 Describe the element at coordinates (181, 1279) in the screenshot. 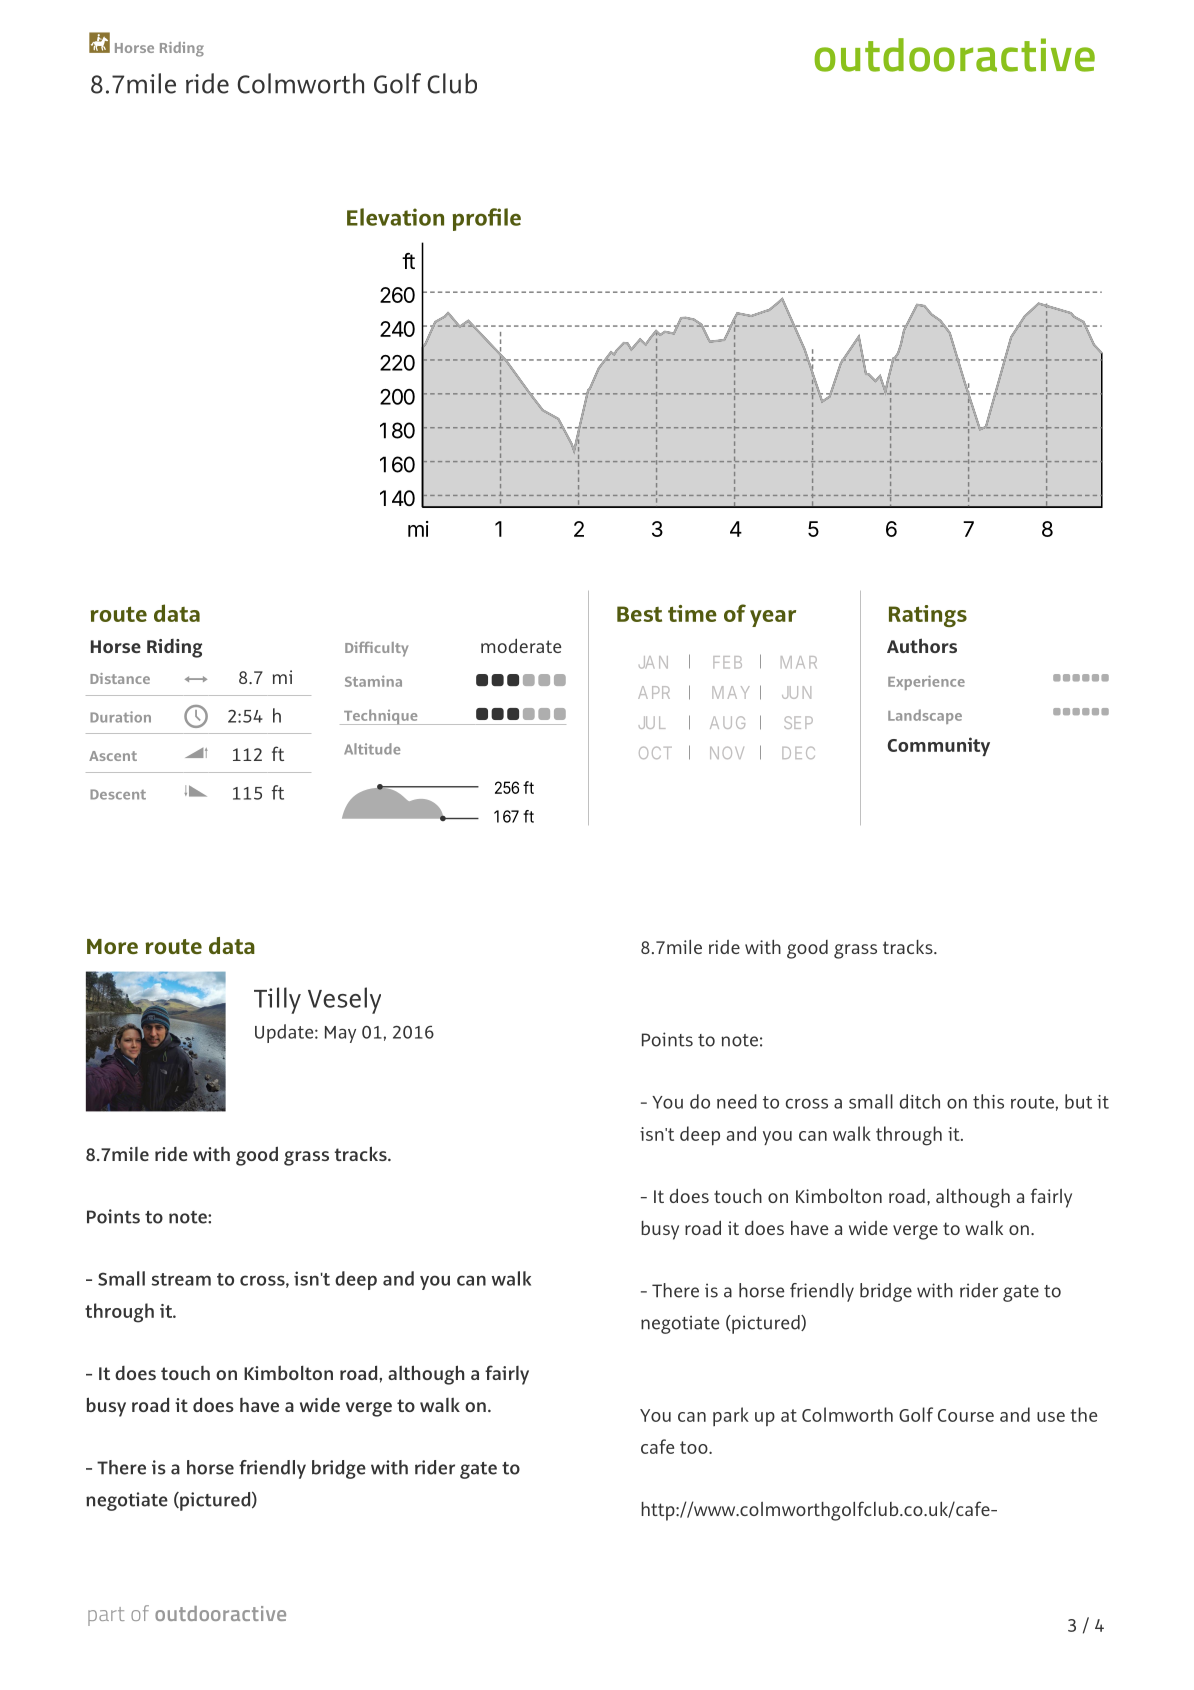

I see `stream` at that location.
